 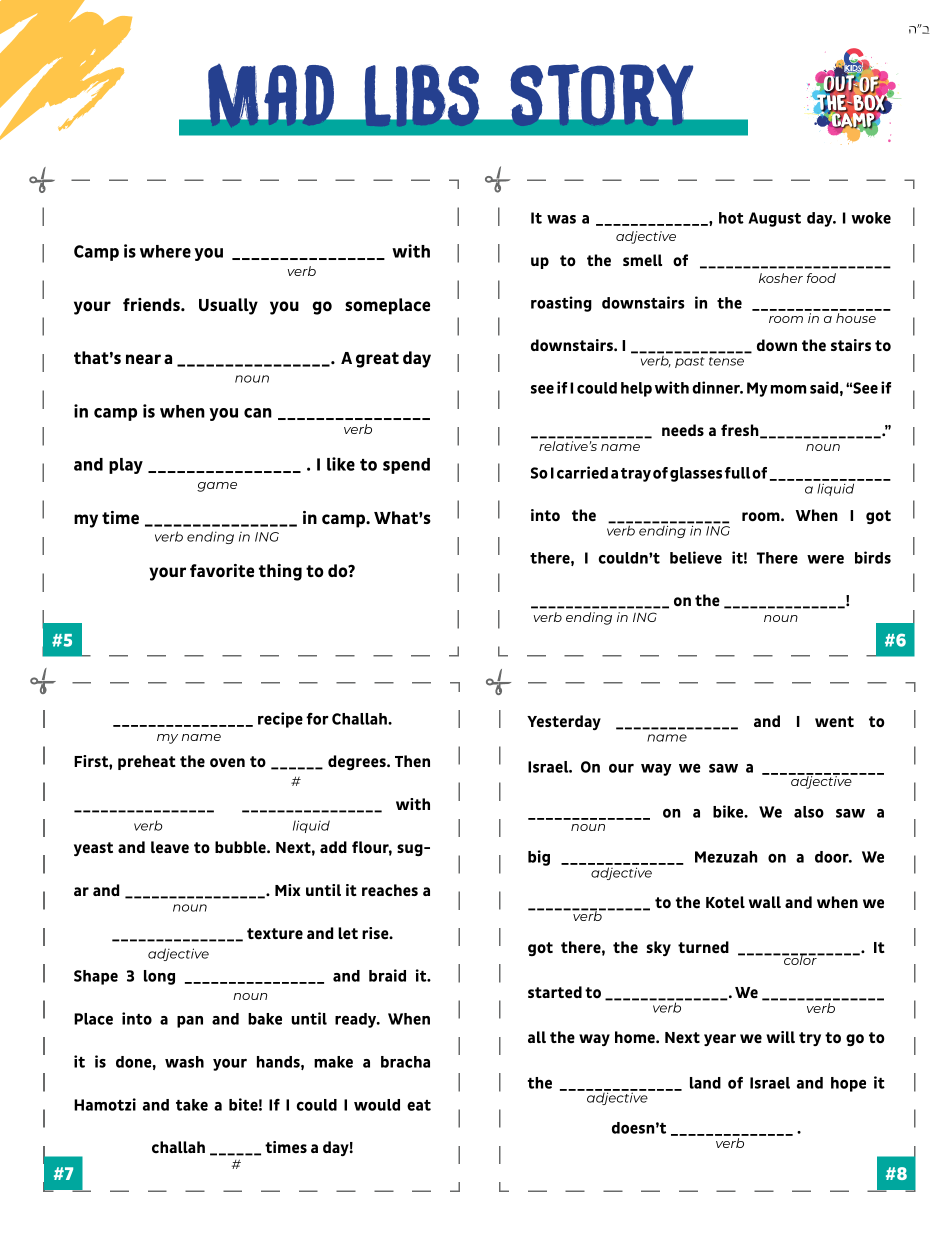 I want to click on were, so click(x=825, y=559).
